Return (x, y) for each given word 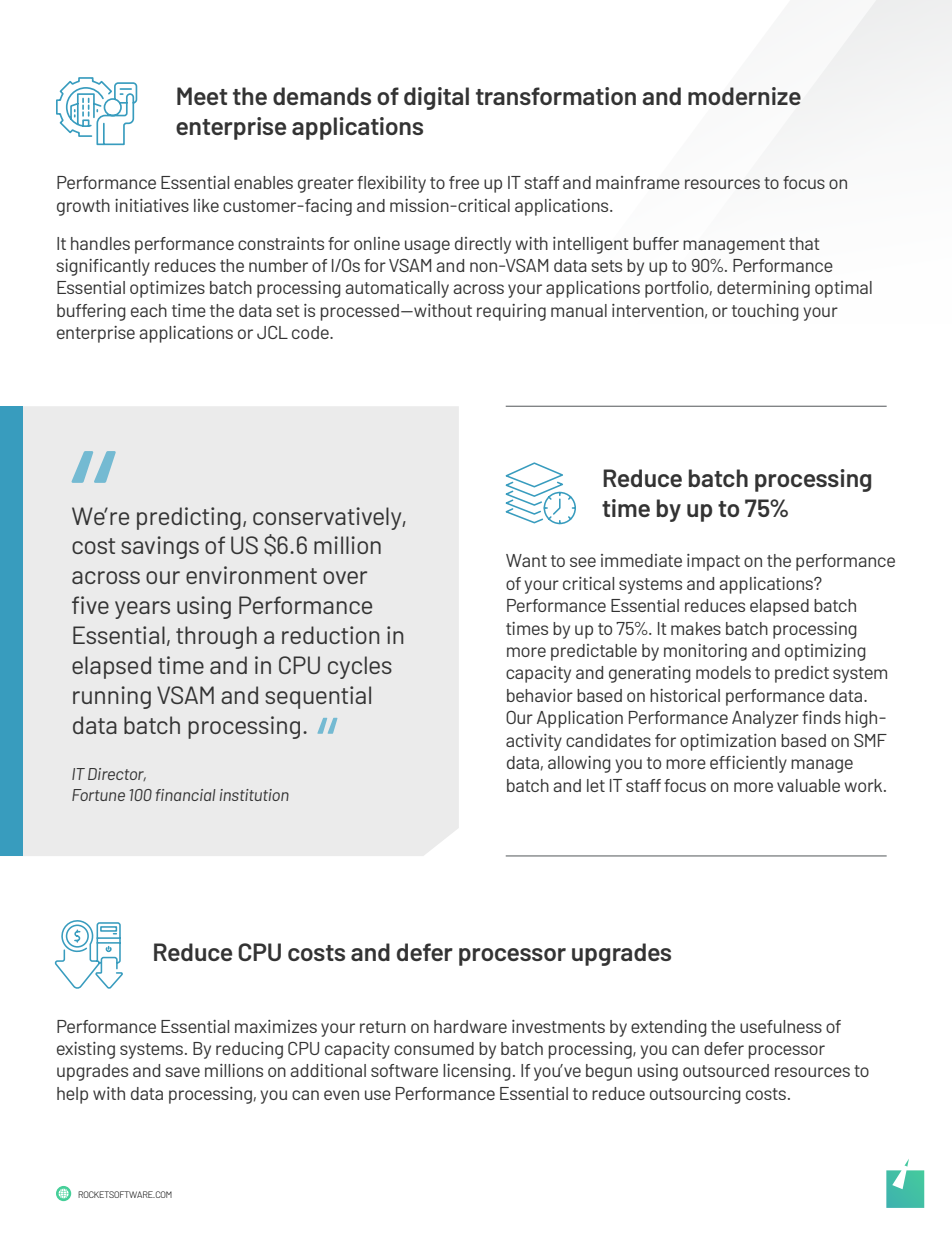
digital (436, 98)
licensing (477, 1072)
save (182, 1072)
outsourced (726, 1070)
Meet (202, 96)
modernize (744, 96)
